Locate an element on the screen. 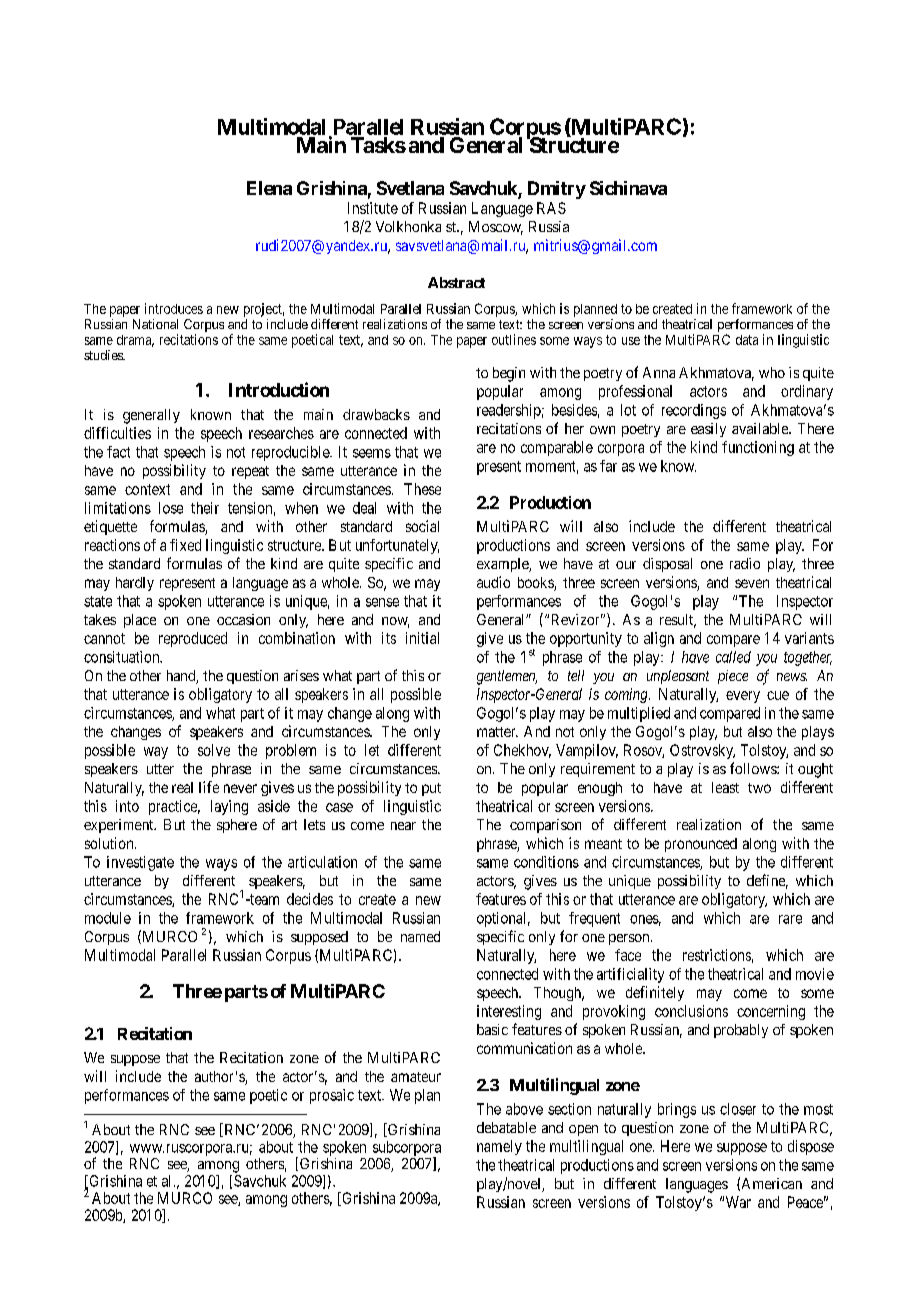 The width and height of the screenshot is (924, 1308). recordings is located at coordinates (694, 411).
